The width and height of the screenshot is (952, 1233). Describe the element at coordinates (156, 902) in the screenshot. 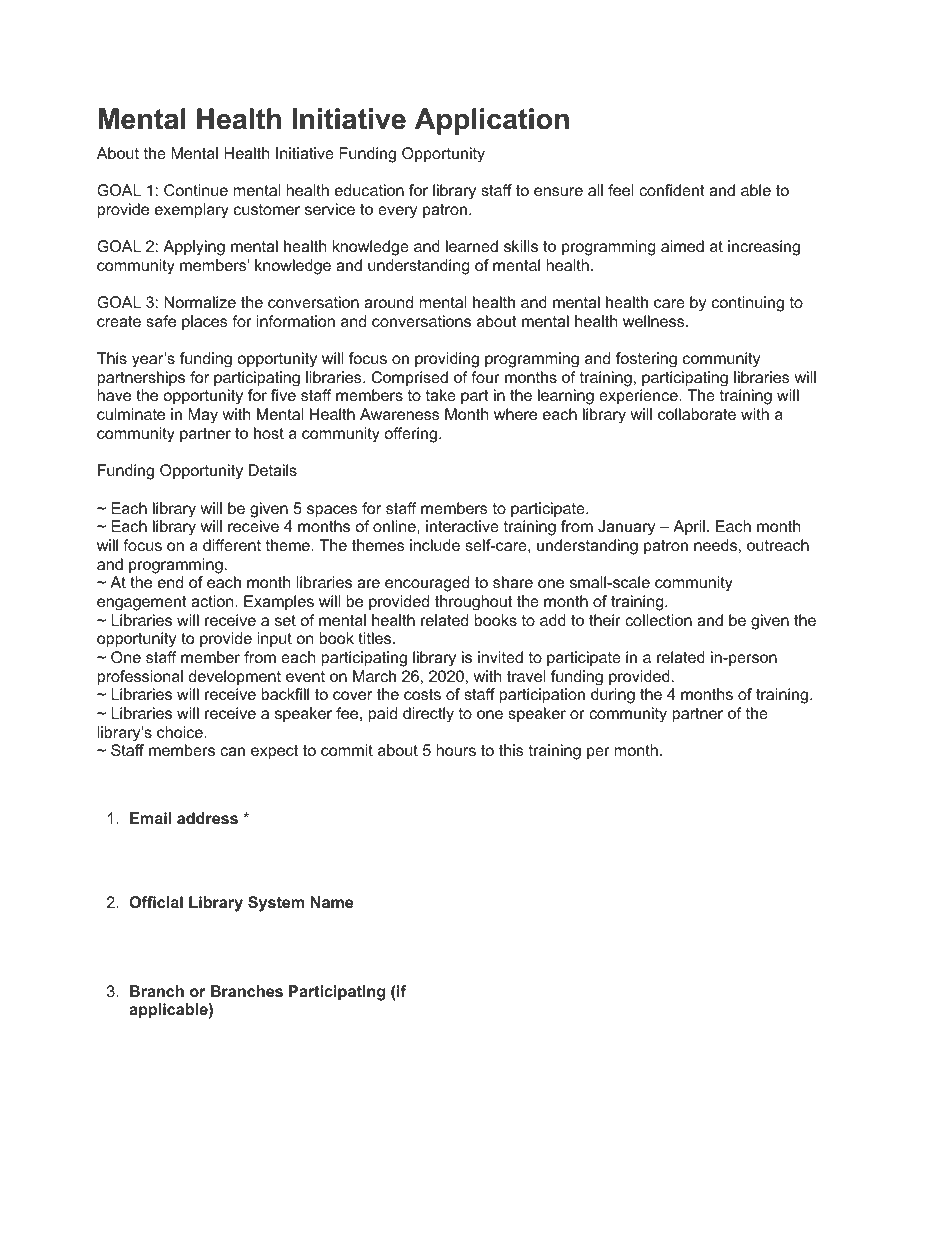

I see `Official` at that location.
